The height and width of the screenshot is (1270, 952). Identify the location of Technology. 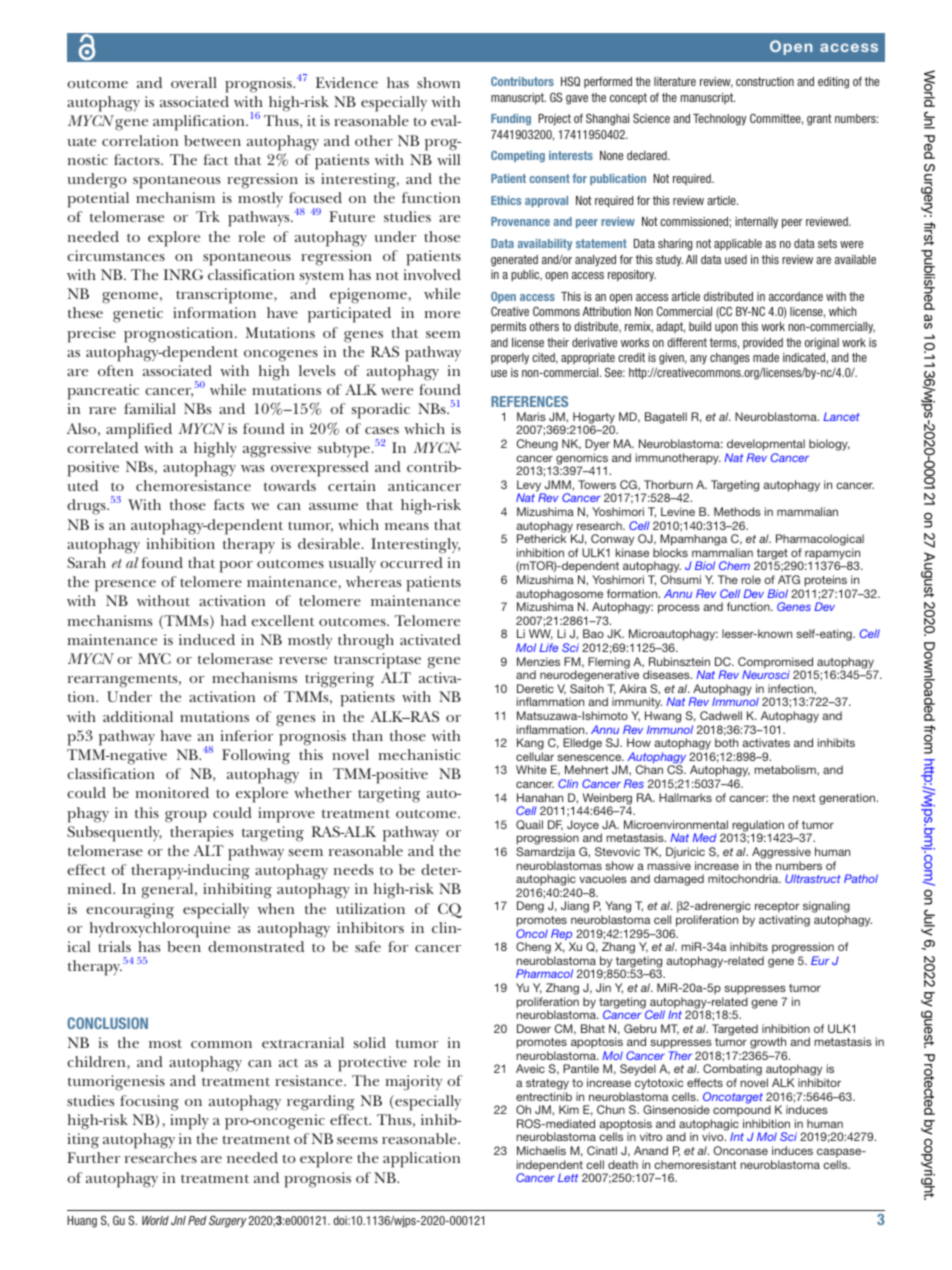
(719, 120).
